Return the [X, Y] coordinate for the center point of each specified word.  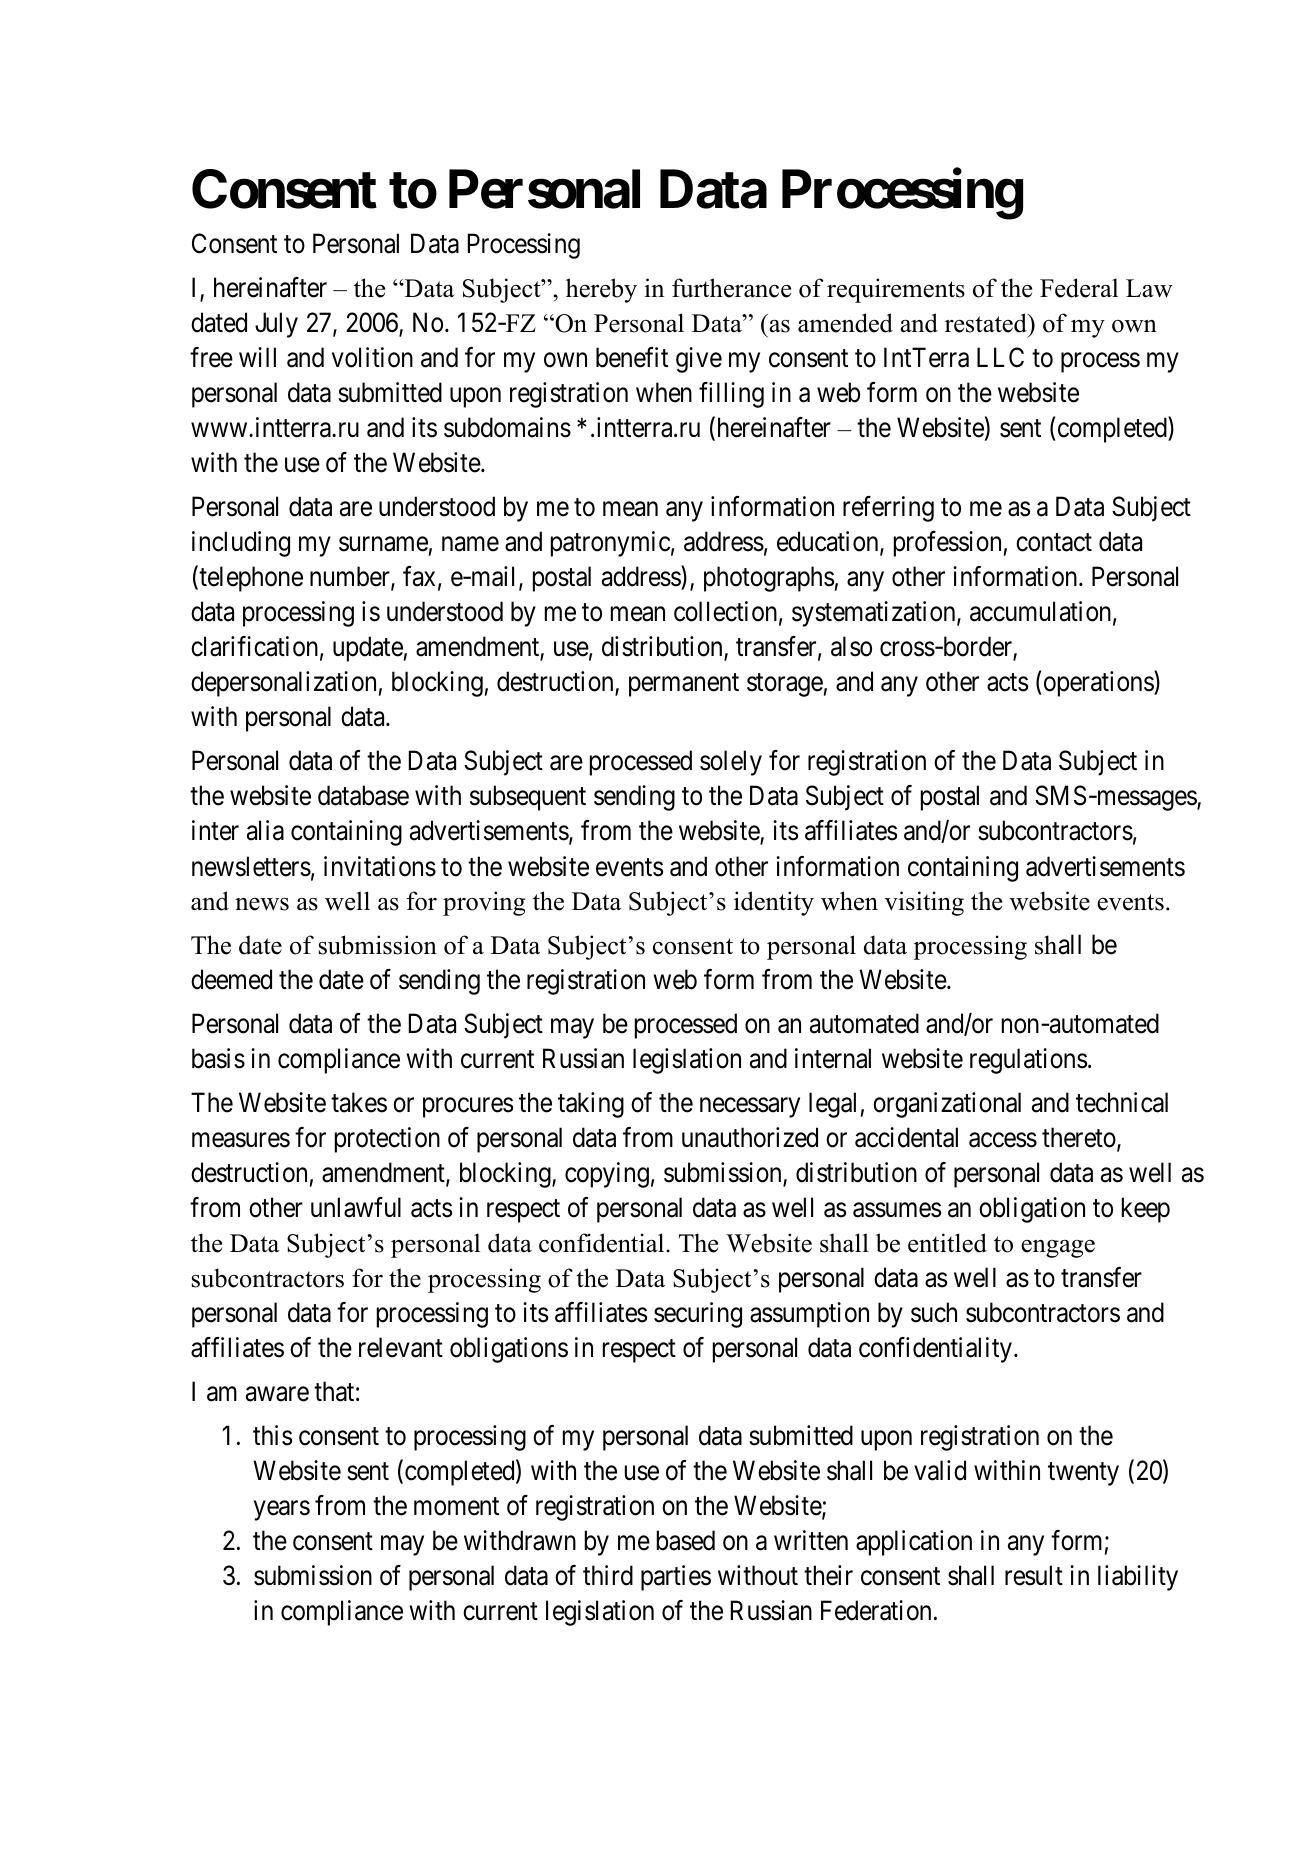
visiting [924, 903]
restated [987, 323]
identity [774, 903]
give [699, 360]
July [276, 325]
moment [456, 1507]
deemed [231, 979]
